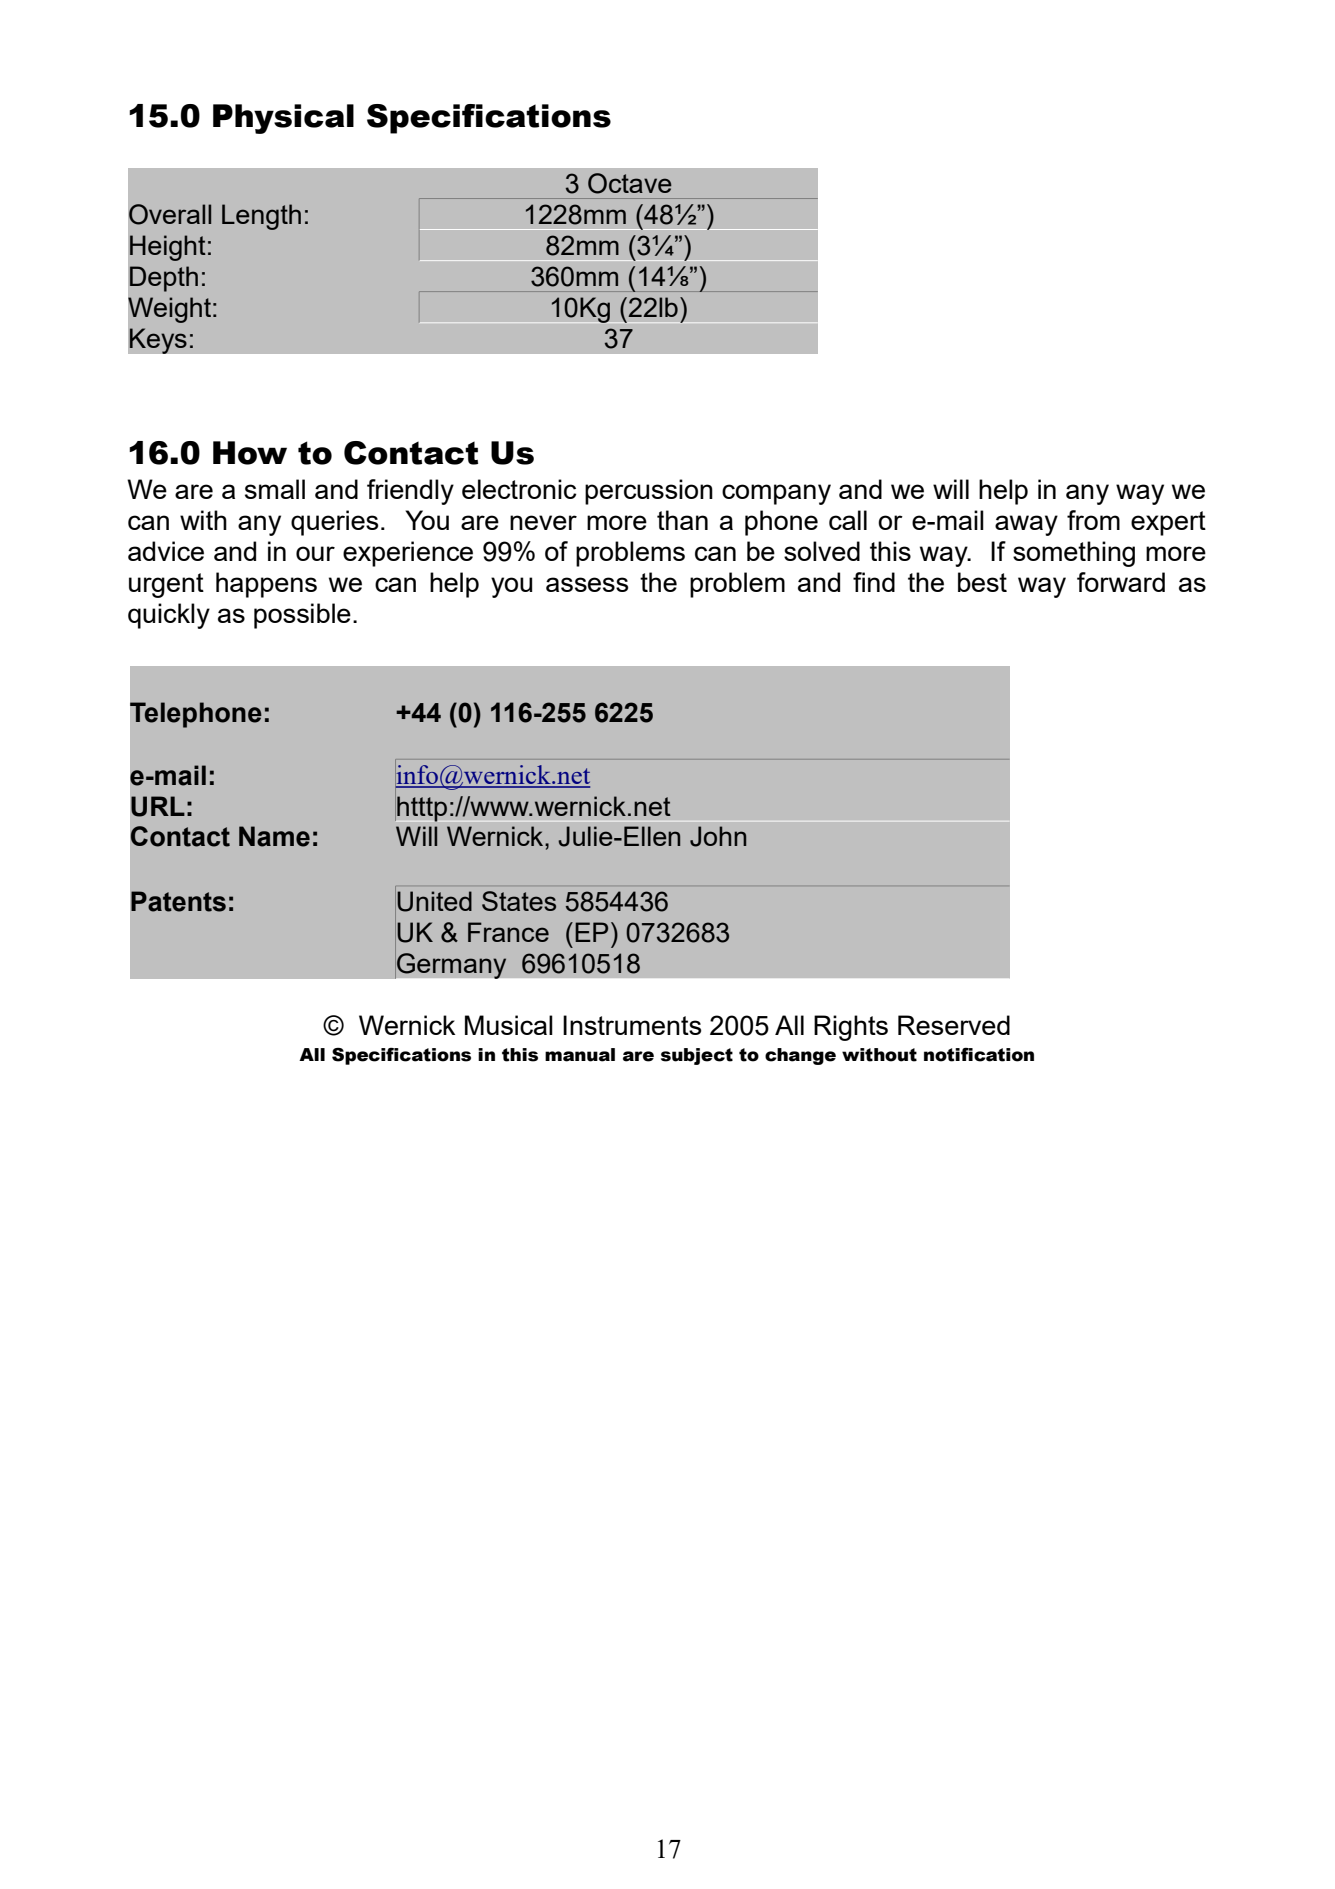 The height and width of the image is (1889, 1335). What do you see at coordinates (283, 119) in the image?
I see `Physical` at bounding box center [283, 119].
